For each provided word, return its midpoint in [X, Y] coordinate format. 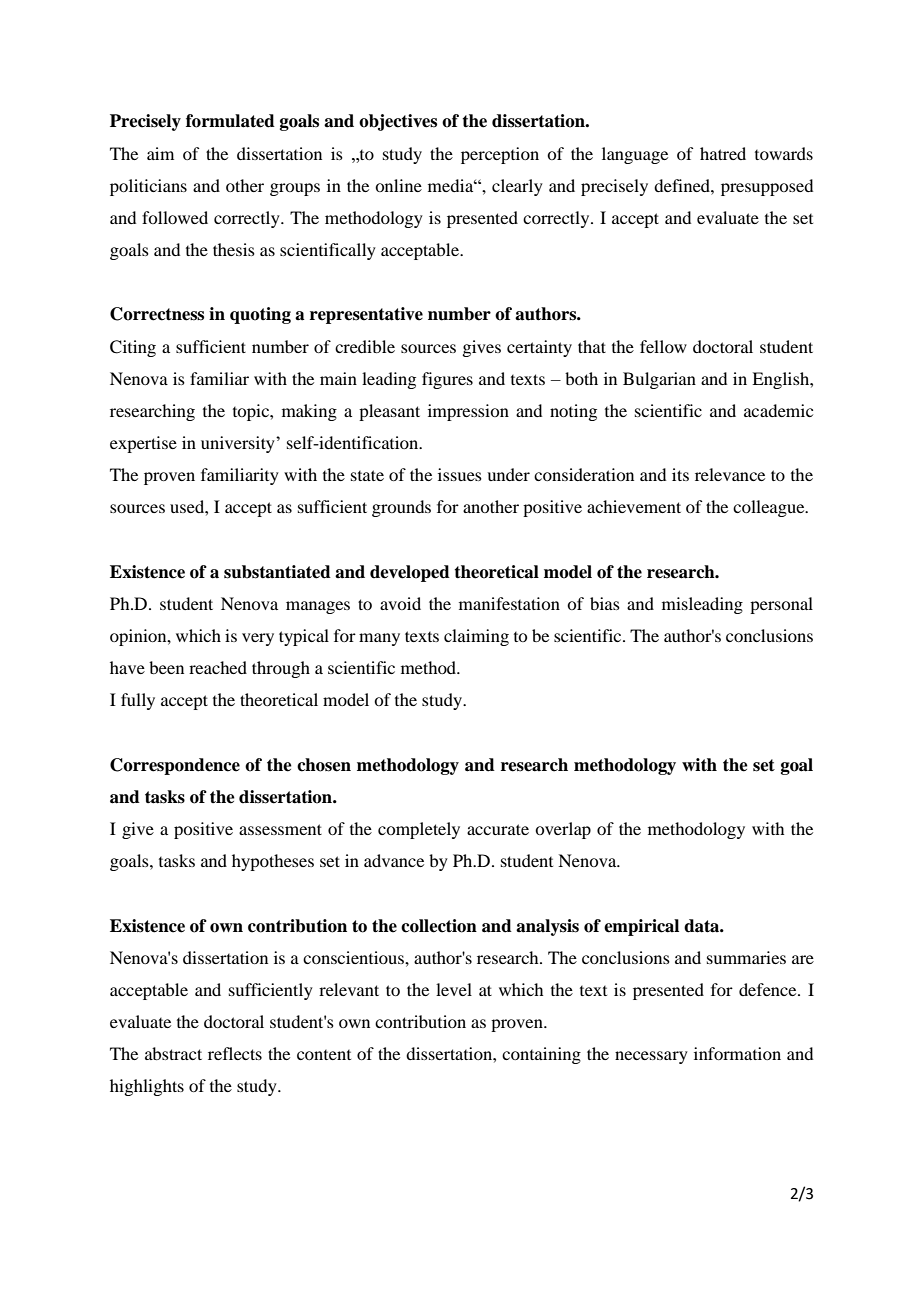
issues [460, 474]
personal [781, 605]
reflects [235, 1053]
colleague [770, 508]
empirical [641, 927]
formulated [230, 121]
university [239, 444]
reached [218, 667]
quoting [260, 315]
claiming [476, 637]
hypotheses [273, 862]
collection [439, 926]
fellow [663, 346]
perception [500, 155]
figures [447, 380]
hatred [723, 153]
